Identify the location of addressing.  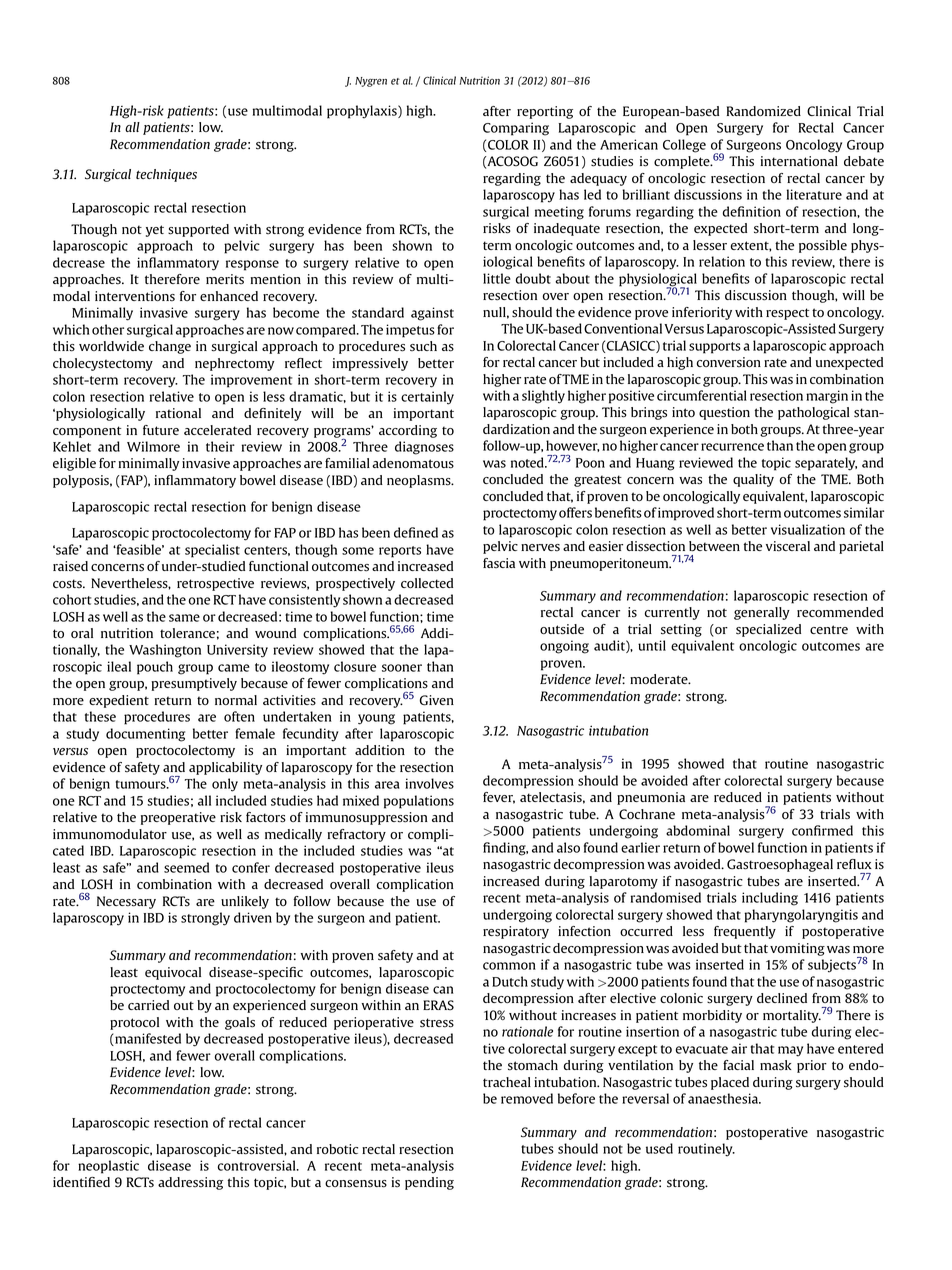
(190, 1183).
